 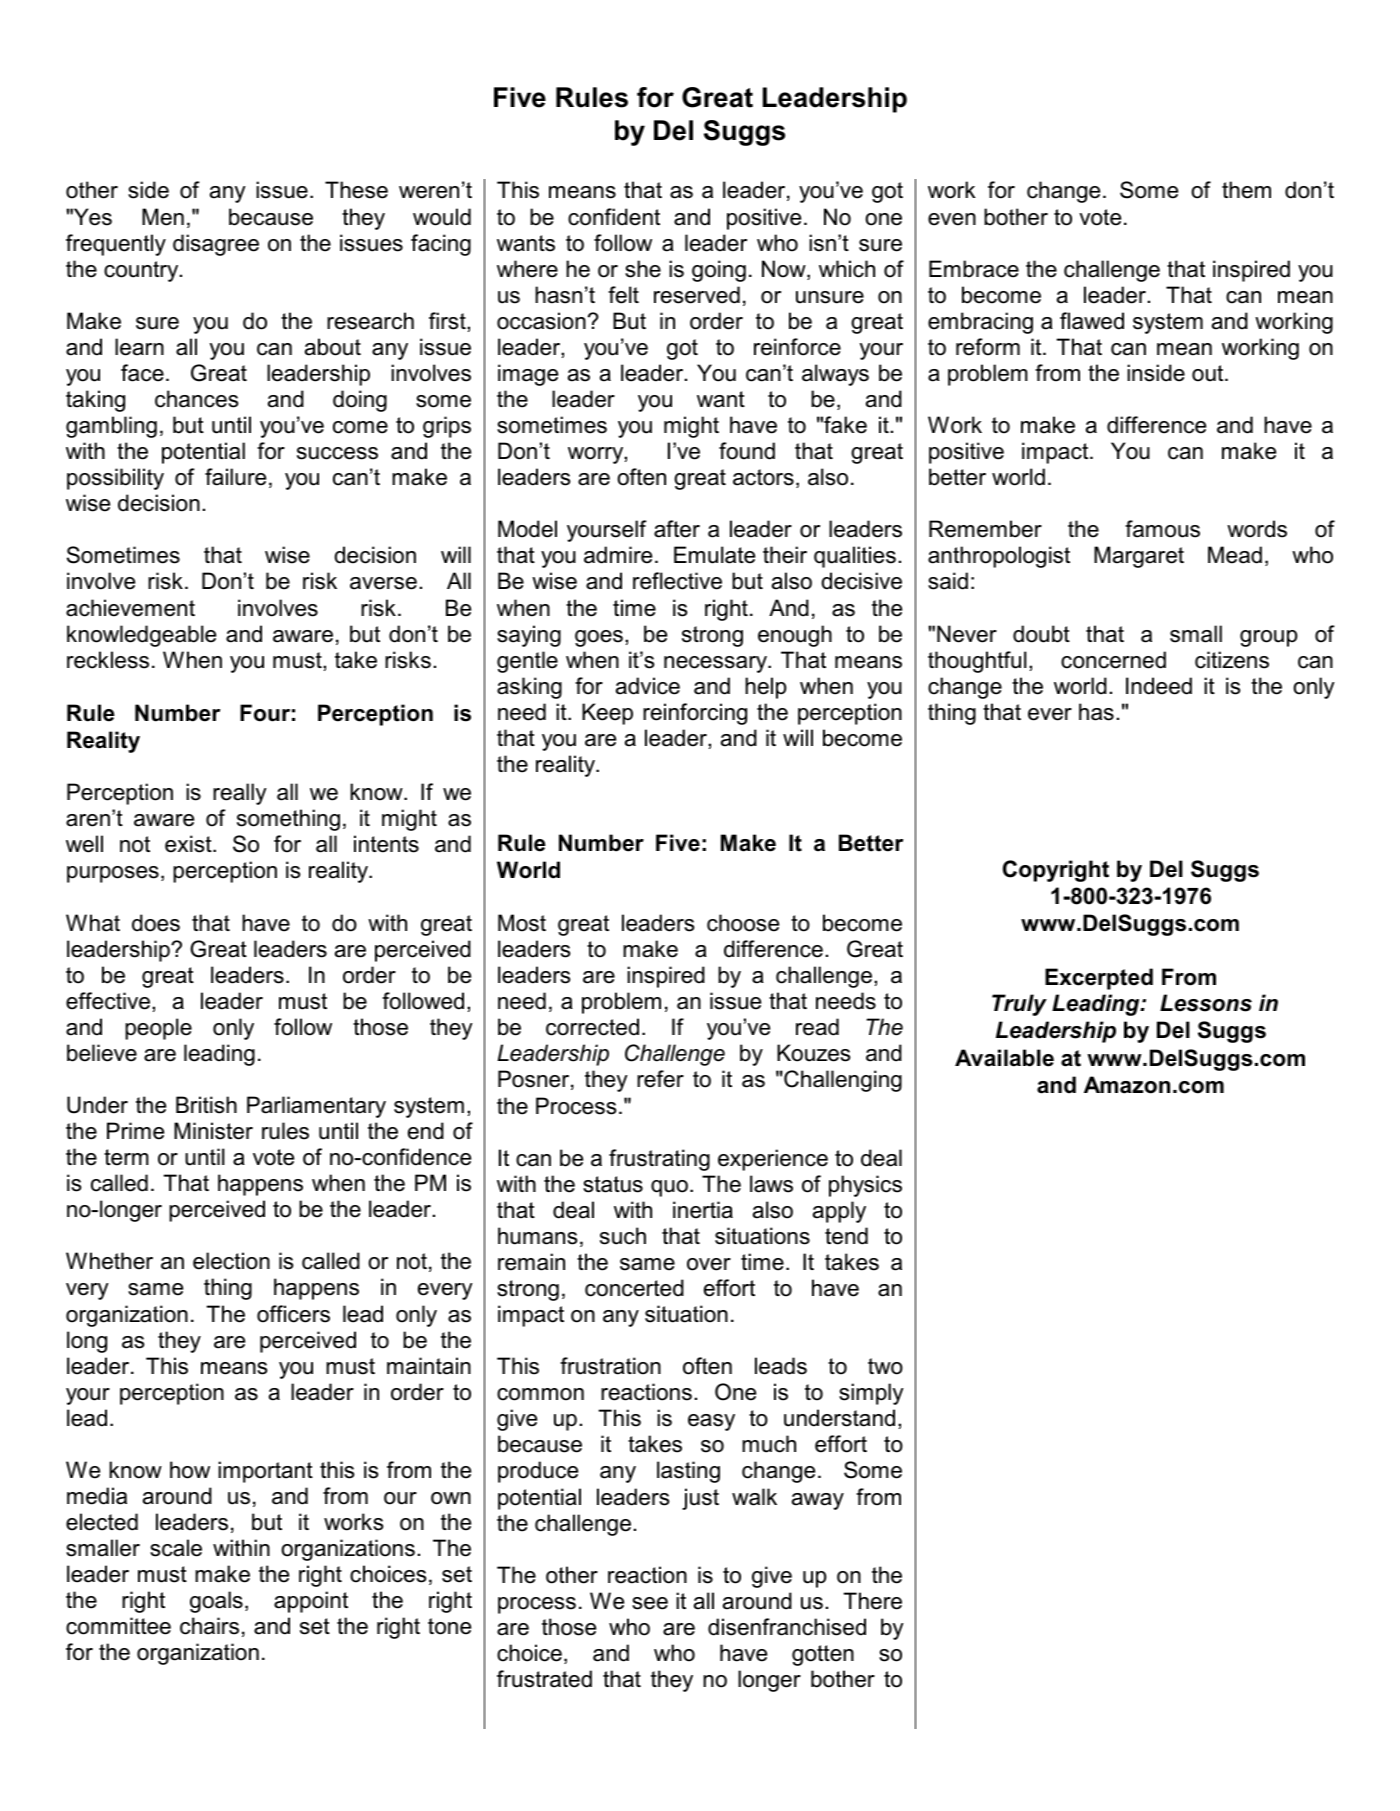 I want to click on Available, so click(x=1004, y=1058).
